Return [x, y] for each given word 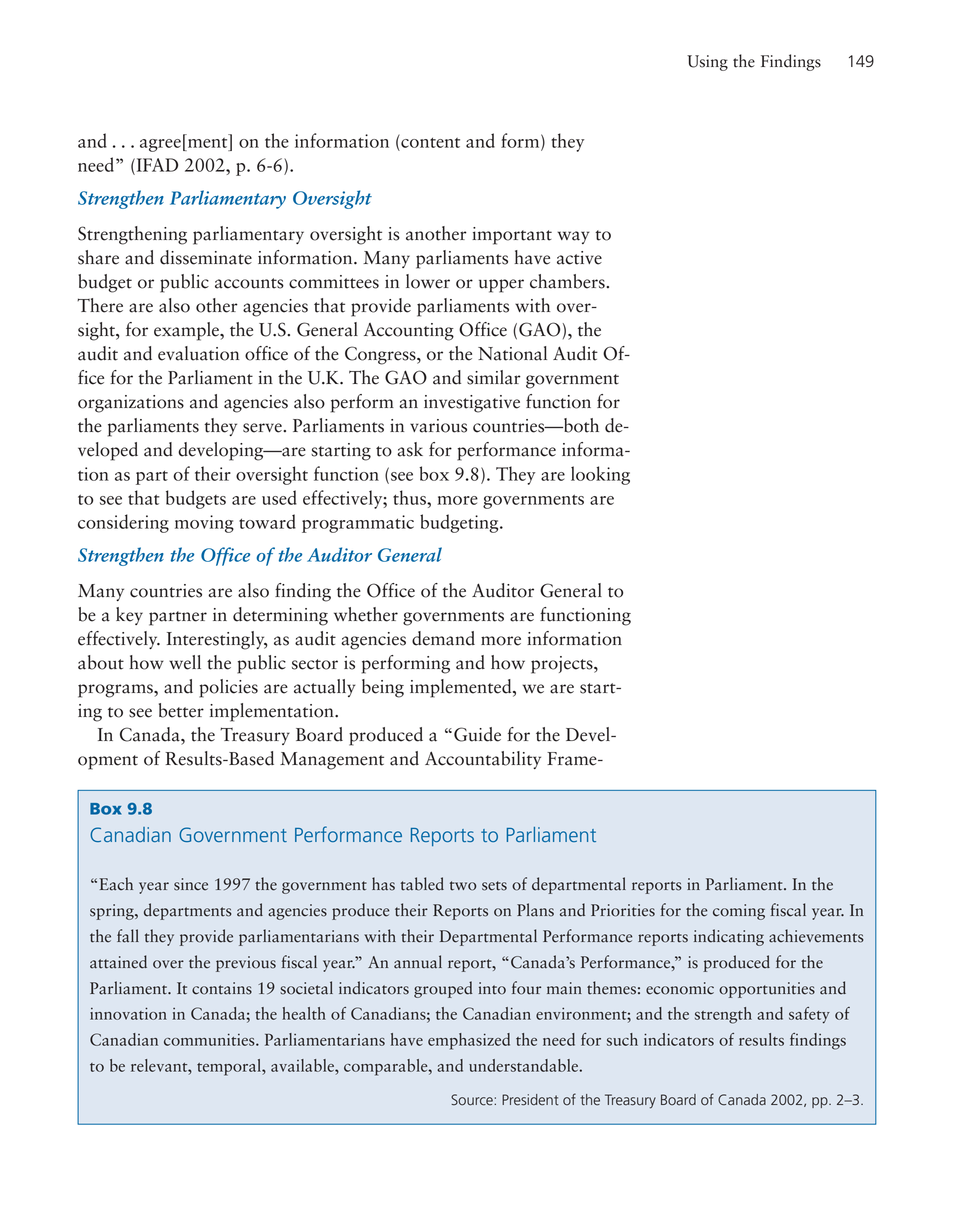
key [129, 616]
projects [563, 665]
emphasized [469, 1041]
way [573, 237]
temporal [230, 1067]
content [429, 141]
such [622, 1039]
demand [443, 638]
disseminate [206, 257]
